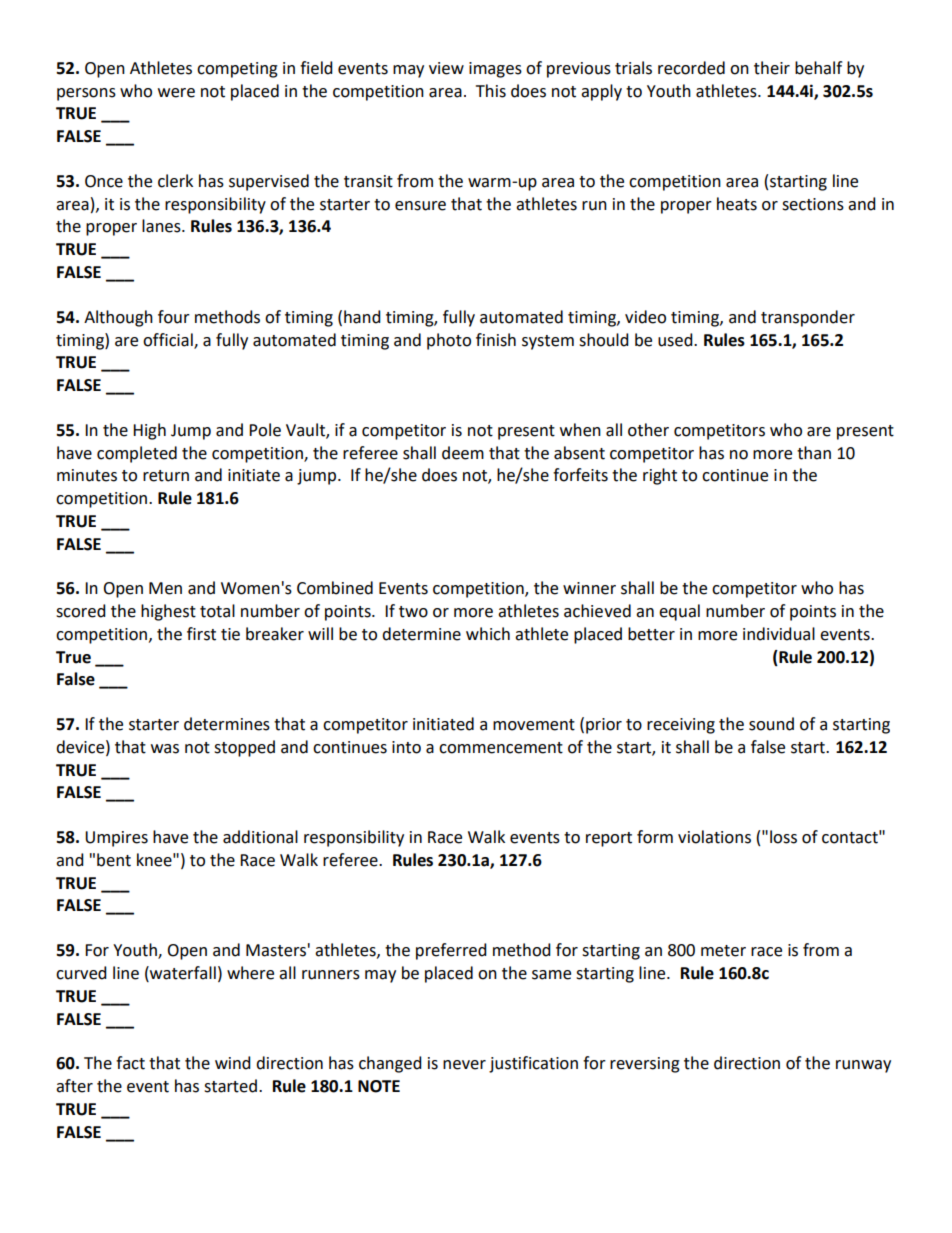  Describe the element at coordinates (771, 724) in the screenshot. I see `sound` at that location.
